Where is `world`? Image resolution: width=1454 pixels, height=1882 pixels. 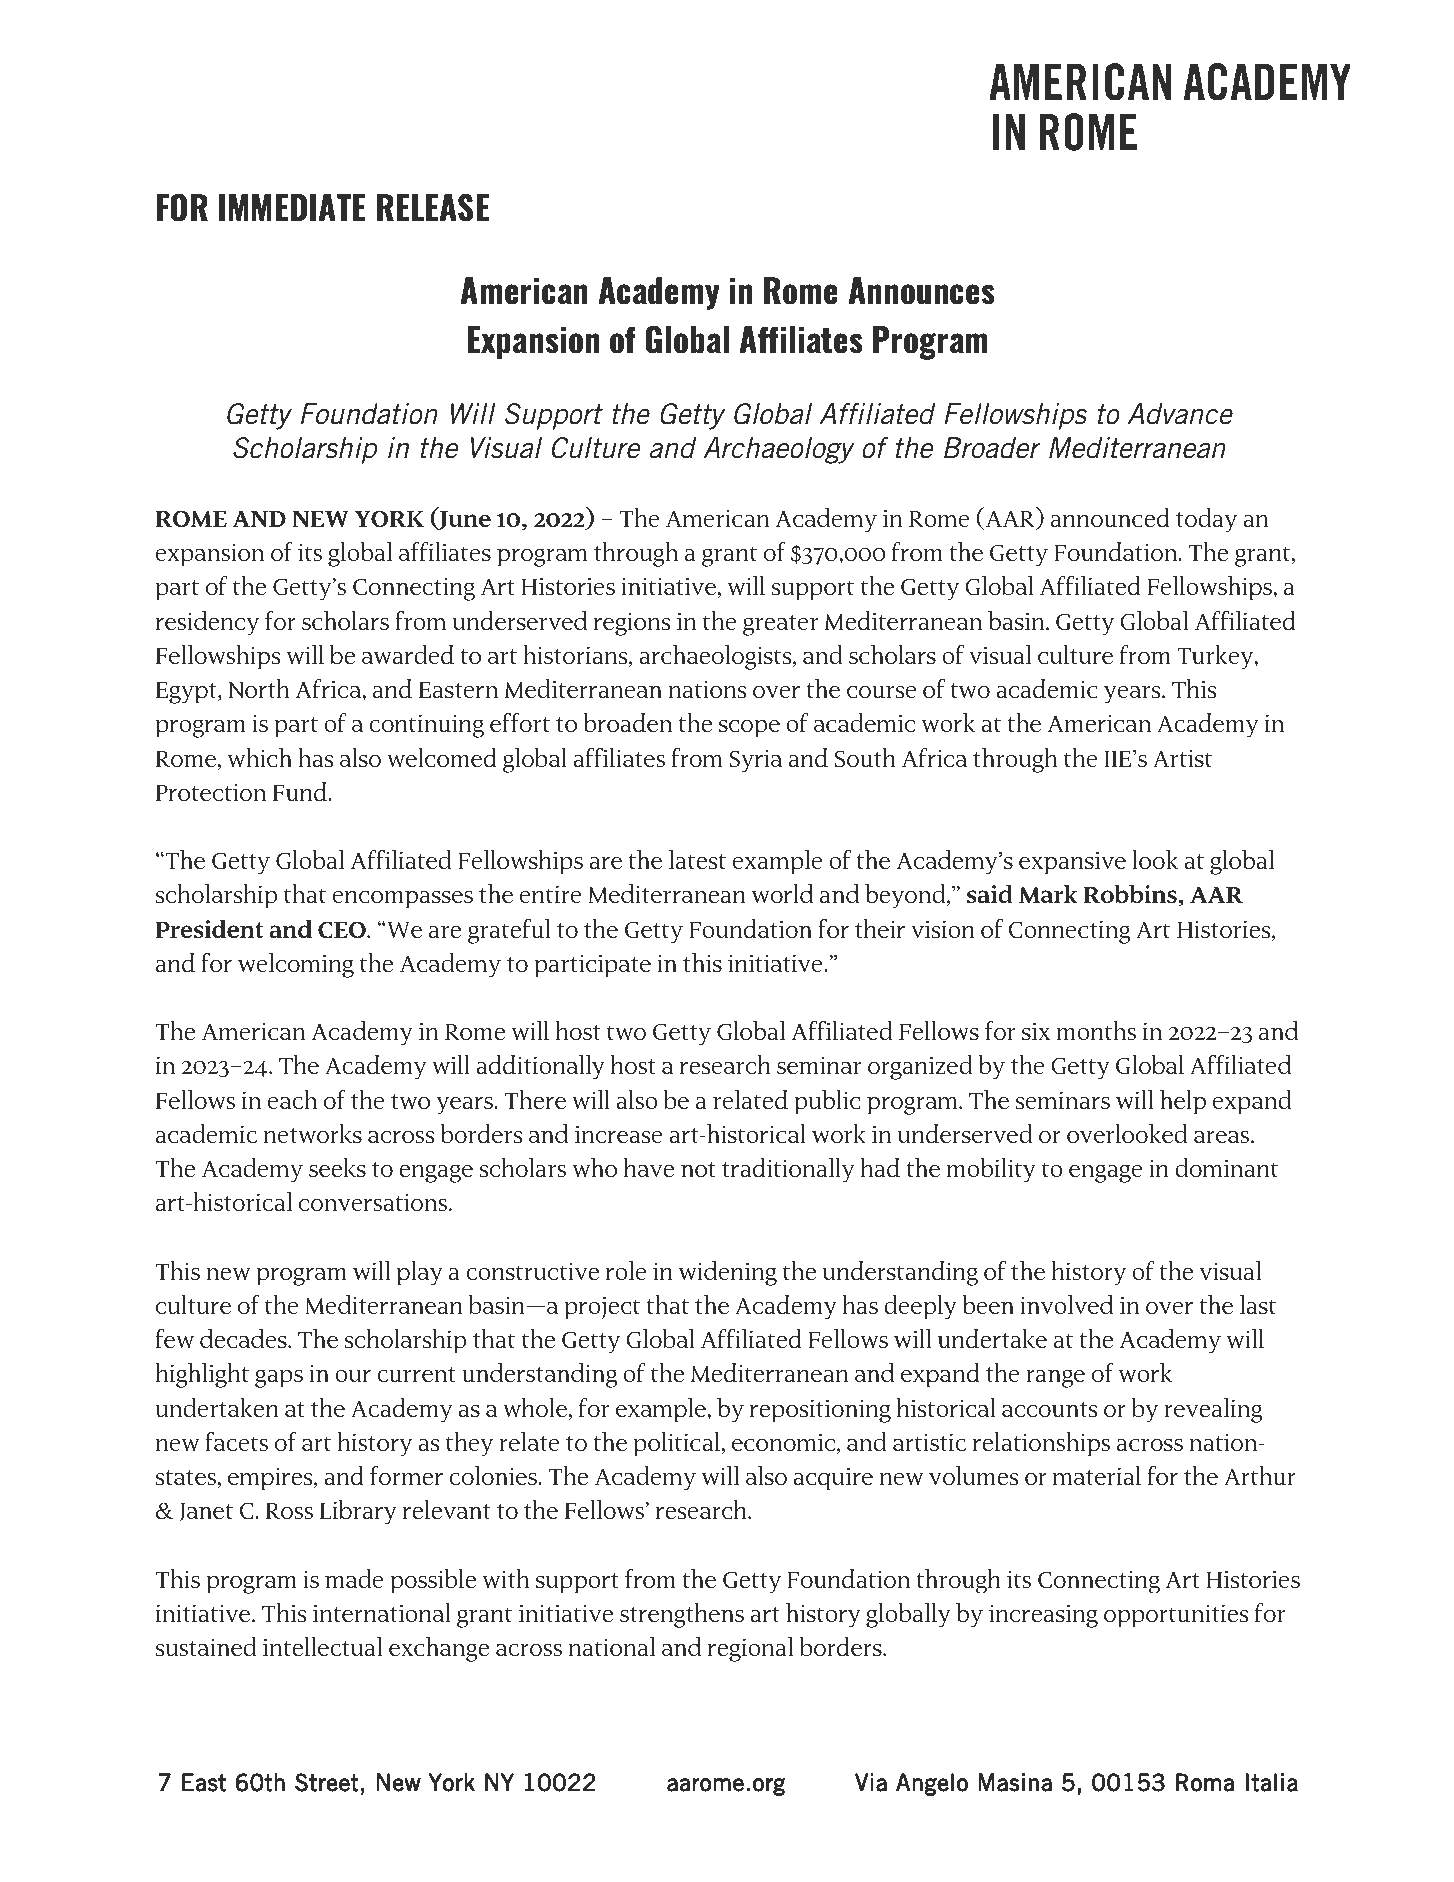
world is located at coordinates (782, 894).
